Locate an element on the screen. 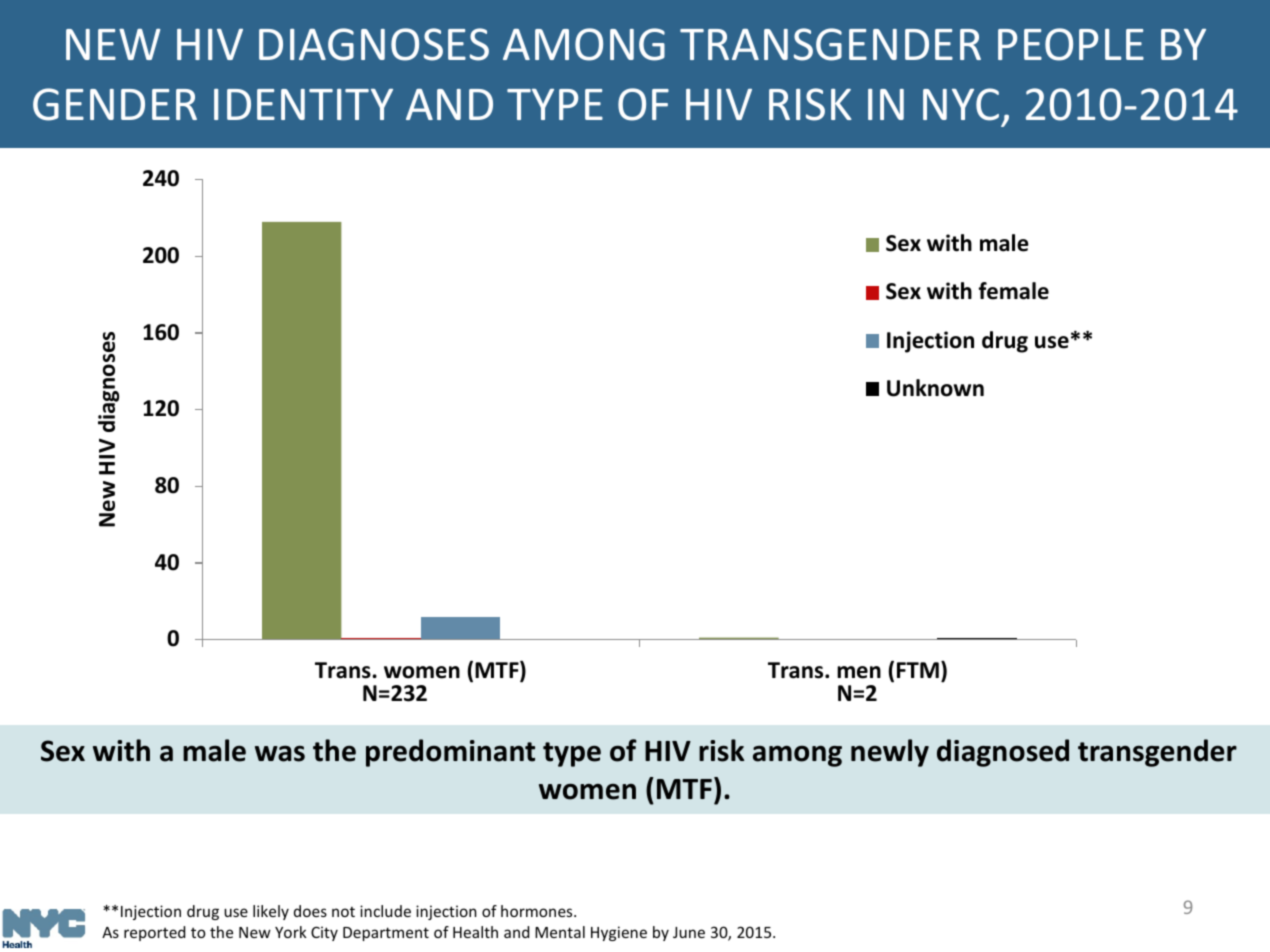 This screenshot has height=952, width=1270. newly is located at coordinates (890, 753).
